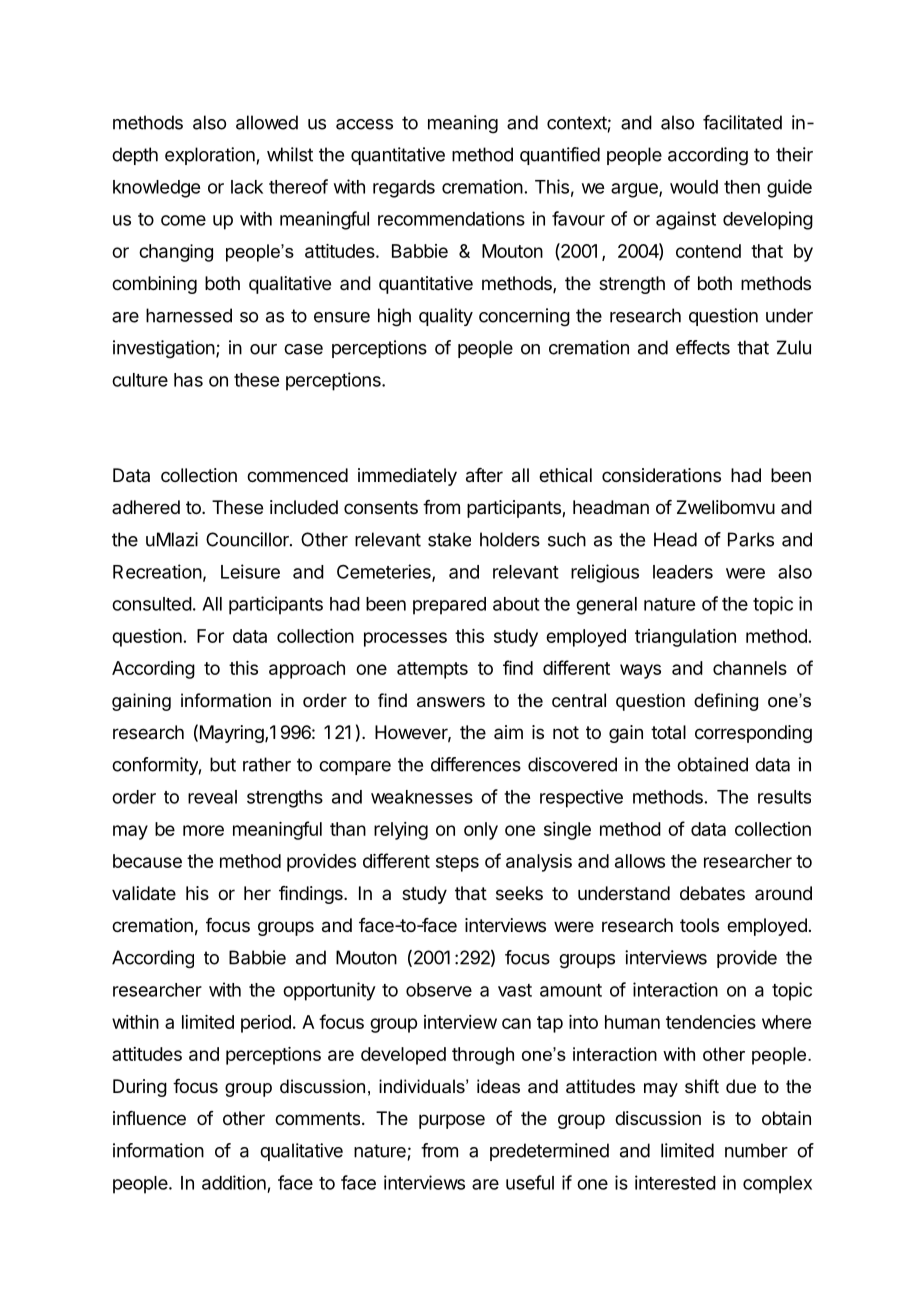 Image resolution: width=924 pixels, height=1308 pixels. Describe the element at coordinates (247, 187) in the document. I see `lack` at that location.
